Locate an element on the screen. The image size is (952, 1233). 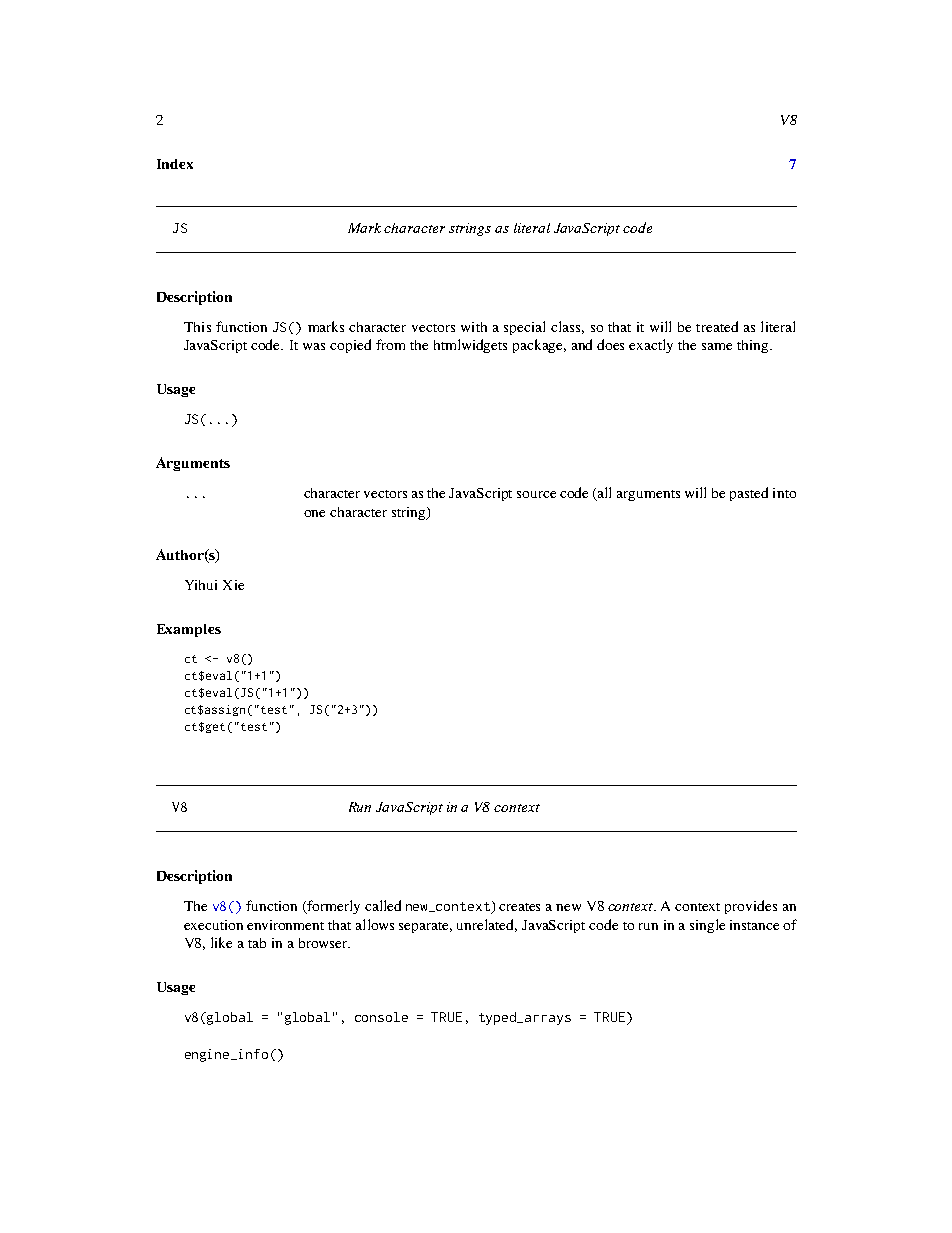
treated is located at coordinates (717, 326).
